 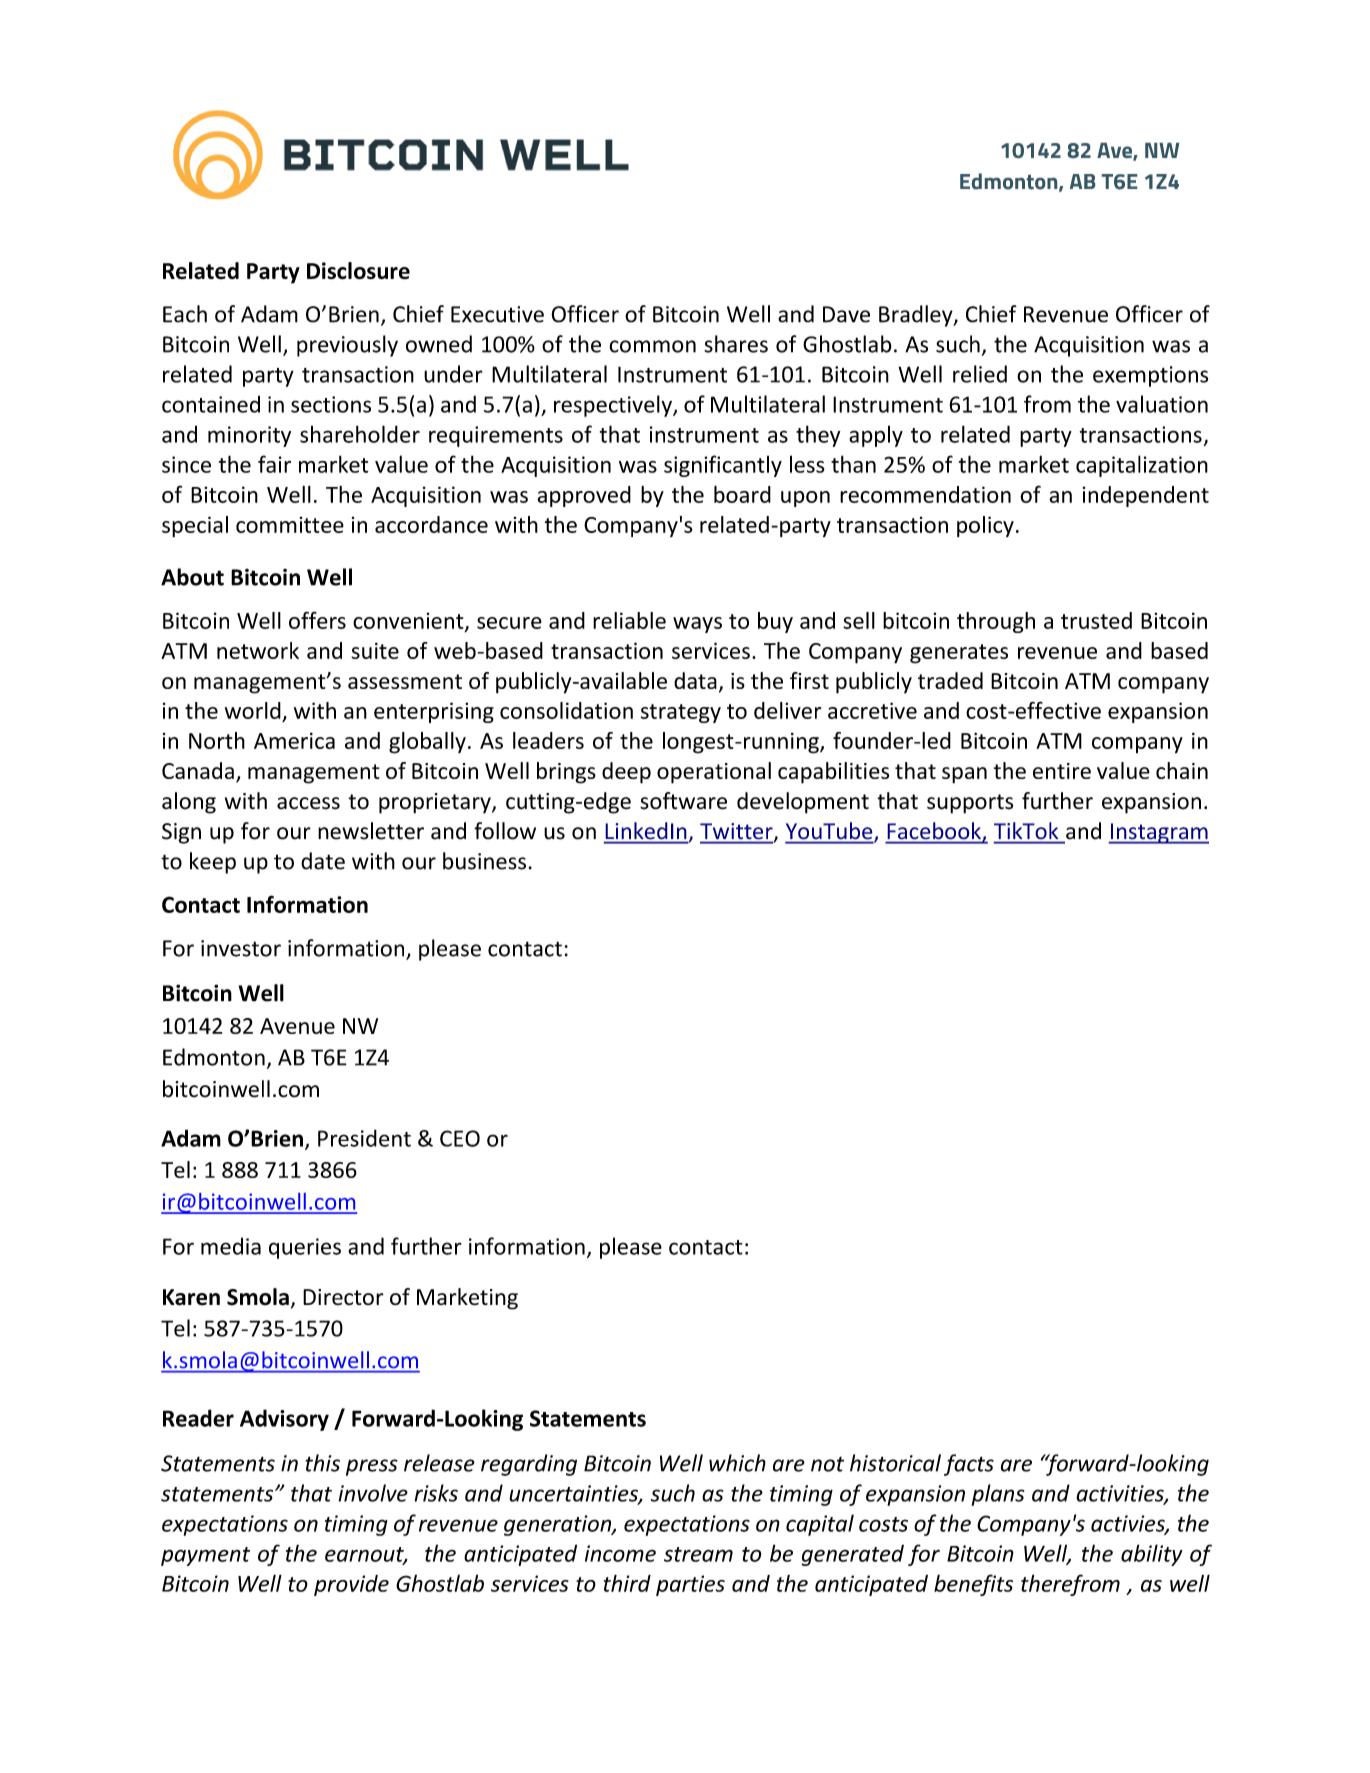 What do you see at coordinates (980, 374) in the document?
I see `relied` at bounding box center [980, 374].
